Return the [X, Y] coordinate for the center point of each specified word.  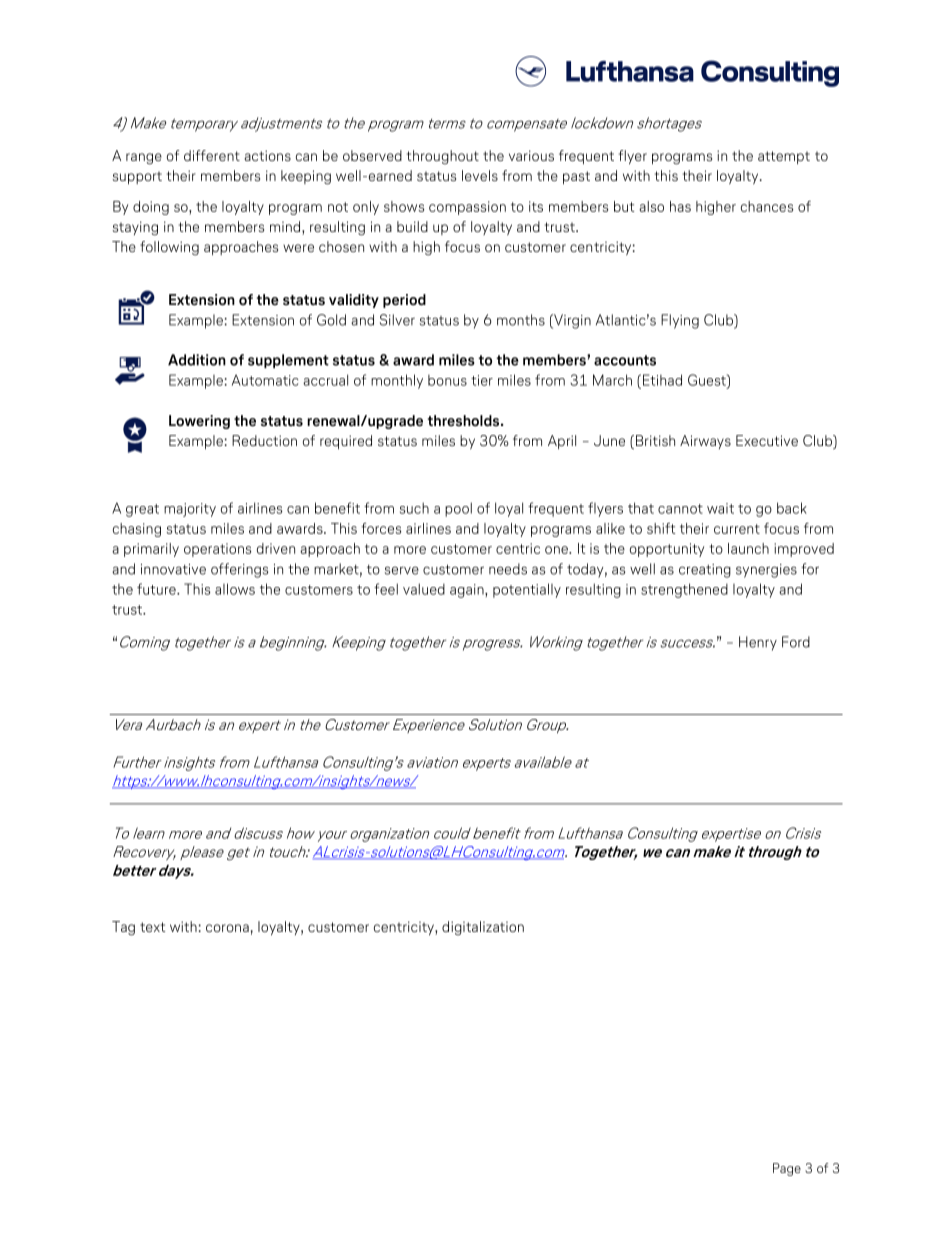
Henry [758, 643]
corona [227, 928]
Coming [145, 643]
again [468, 591]
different [212, 155]
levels [480, 175]
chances [767, 206]
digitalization [483, 928]
